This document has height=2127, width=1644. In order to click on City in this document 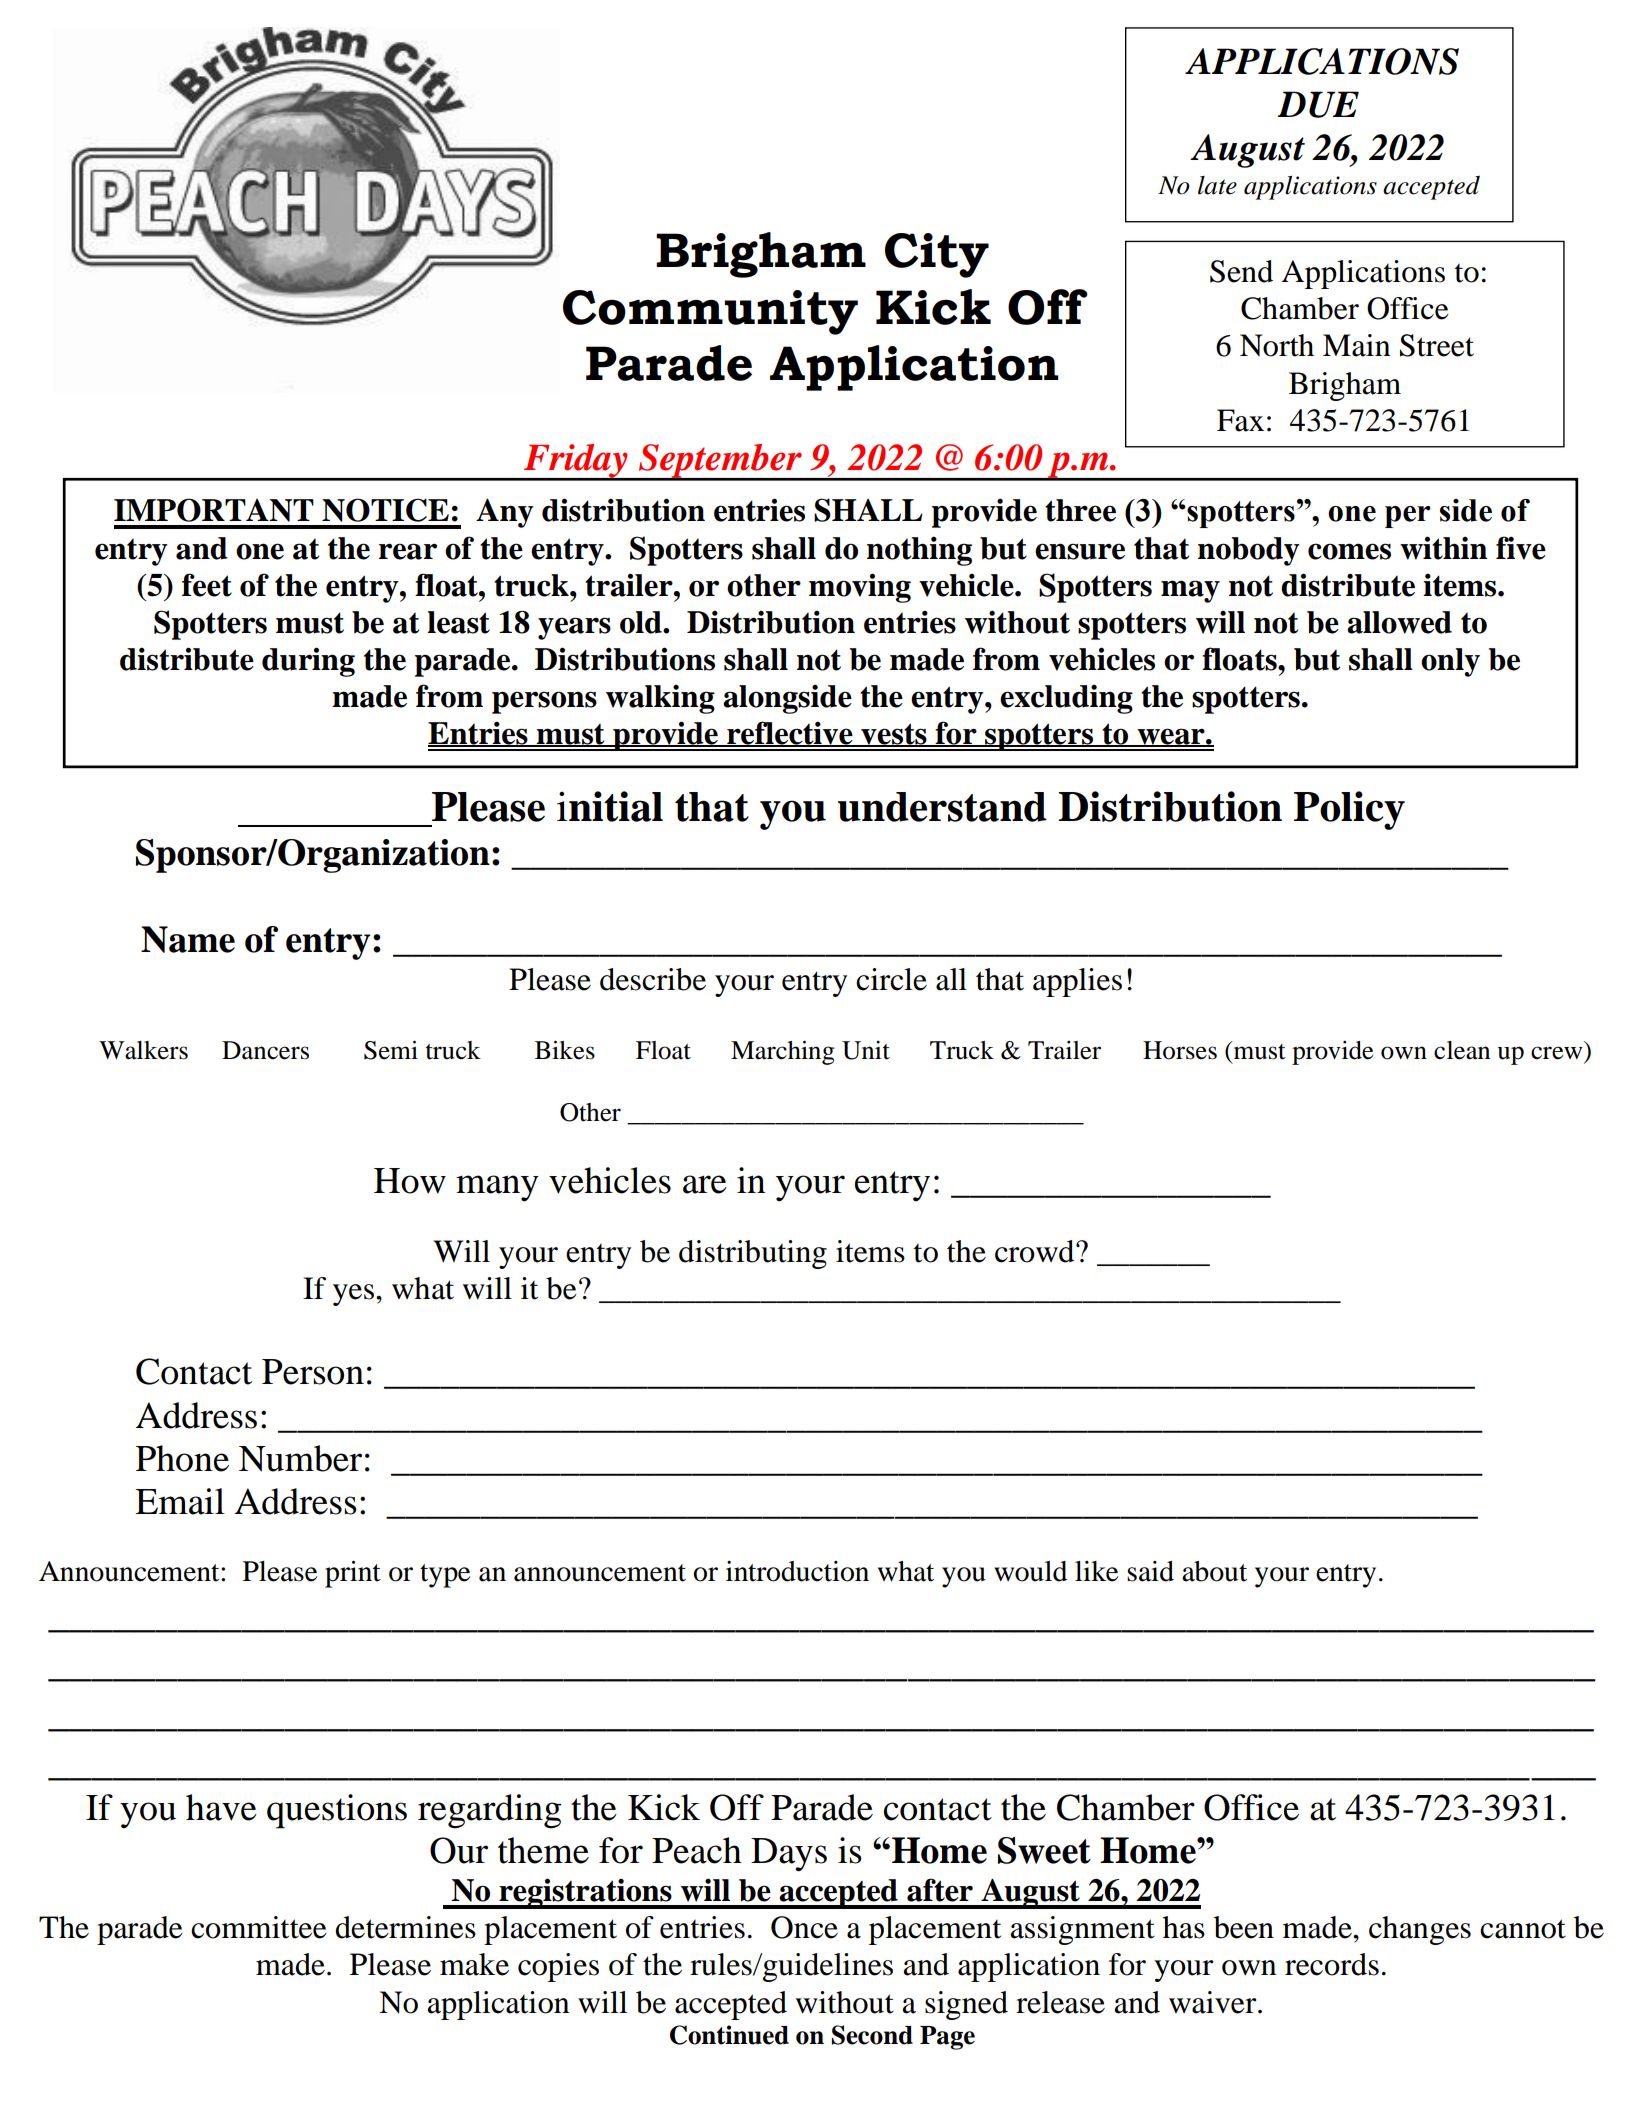, I will do `click(937, 255)`.
